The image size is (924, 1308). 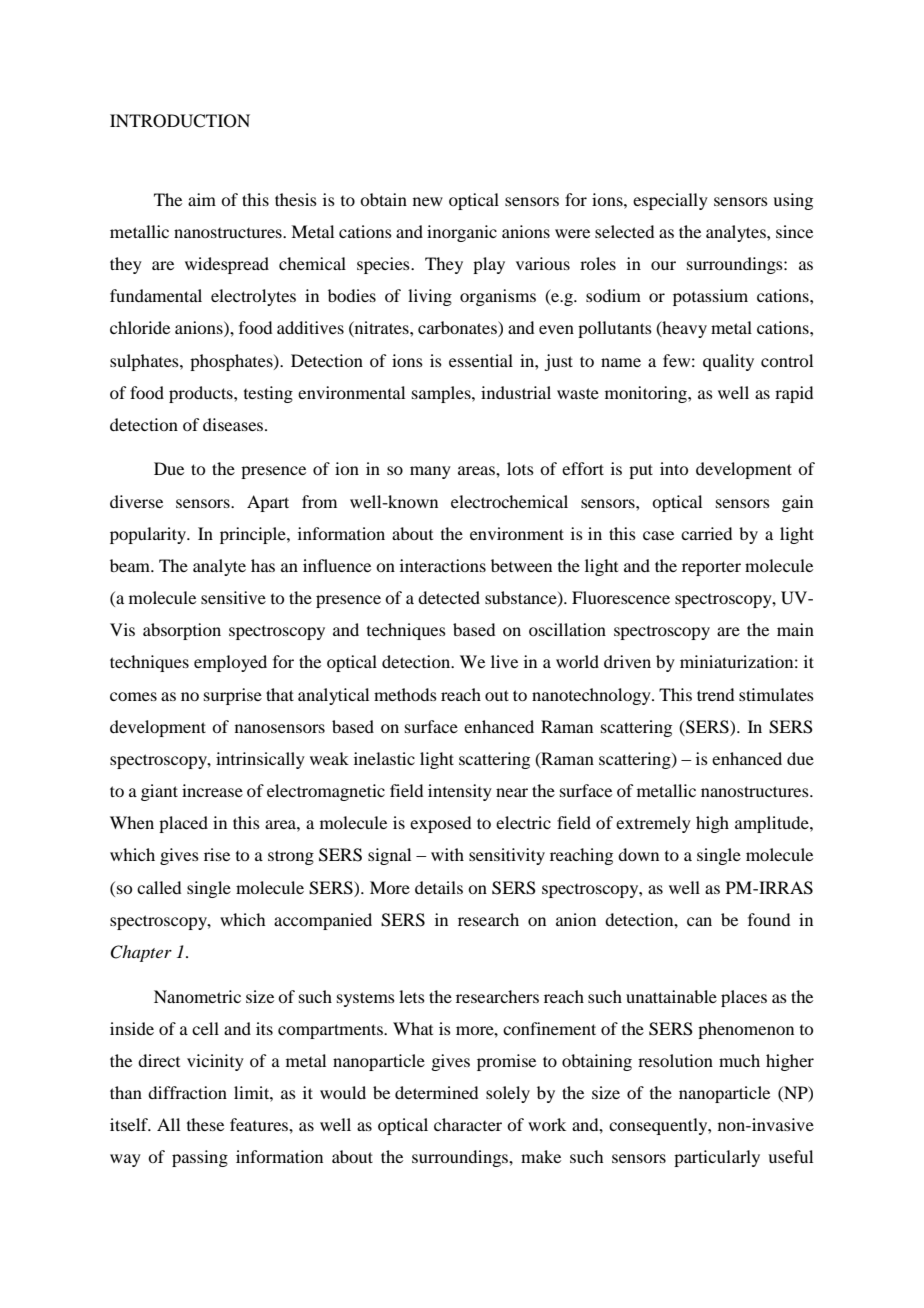 What do you see at coordinates (674, 468) in the document?
I see `into` at bounding box center [674, 468].
